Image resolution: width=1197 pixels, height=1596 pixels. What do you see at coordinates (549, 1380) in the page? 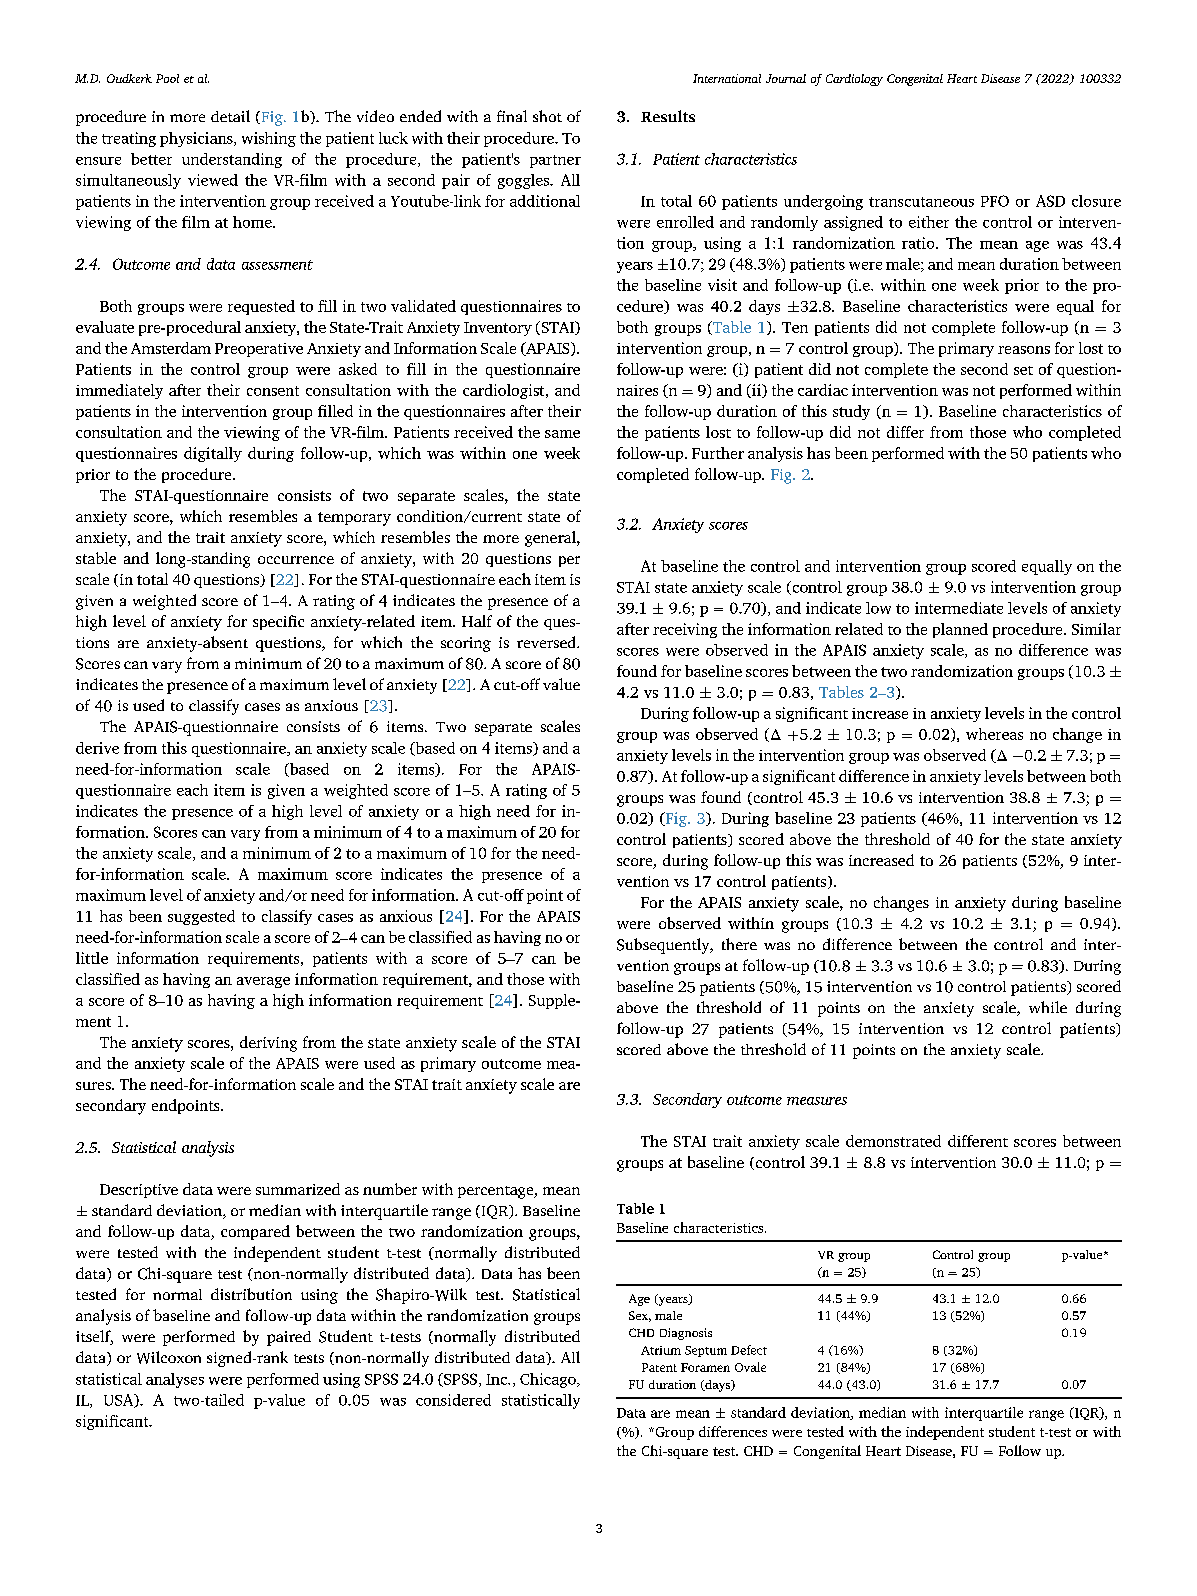
I see `Chicago` at bounding box center [549, 1380].
